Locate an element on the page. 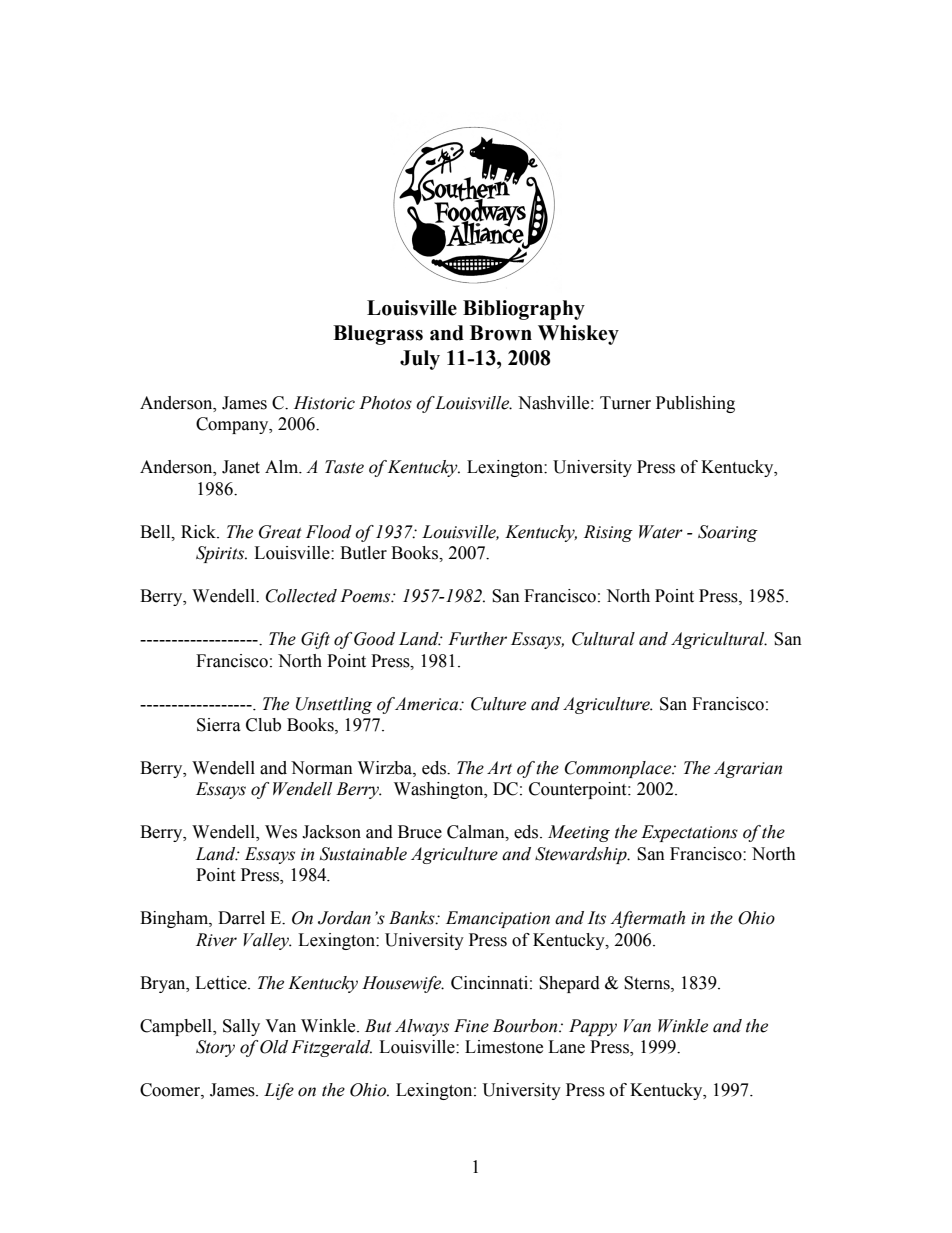 The height and width of the document is (1233, 952). Commonplace is located at coordinates (619, 769).
